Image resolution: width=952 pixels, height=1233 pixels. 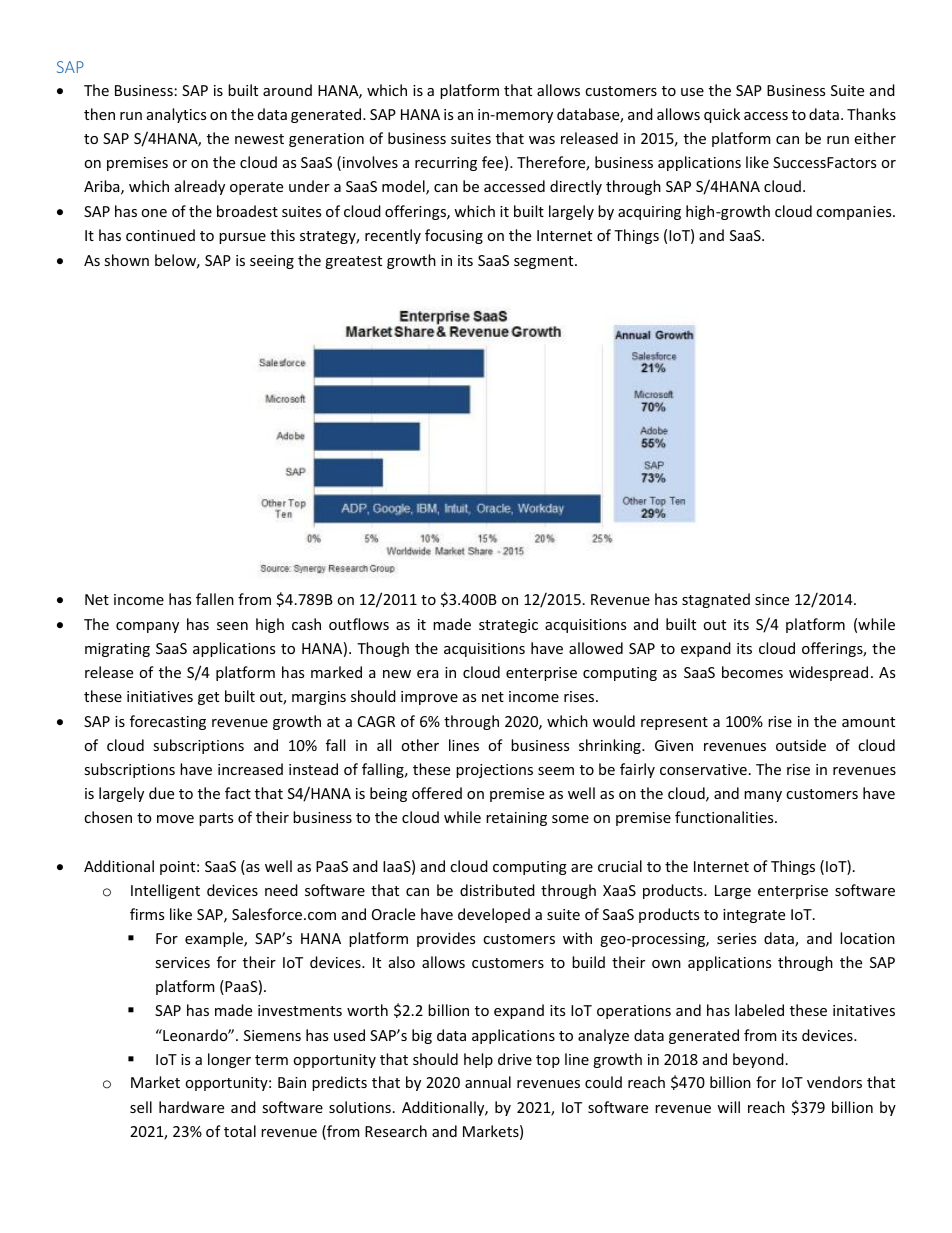 I want to click on was, so click(x=542, y=140).
